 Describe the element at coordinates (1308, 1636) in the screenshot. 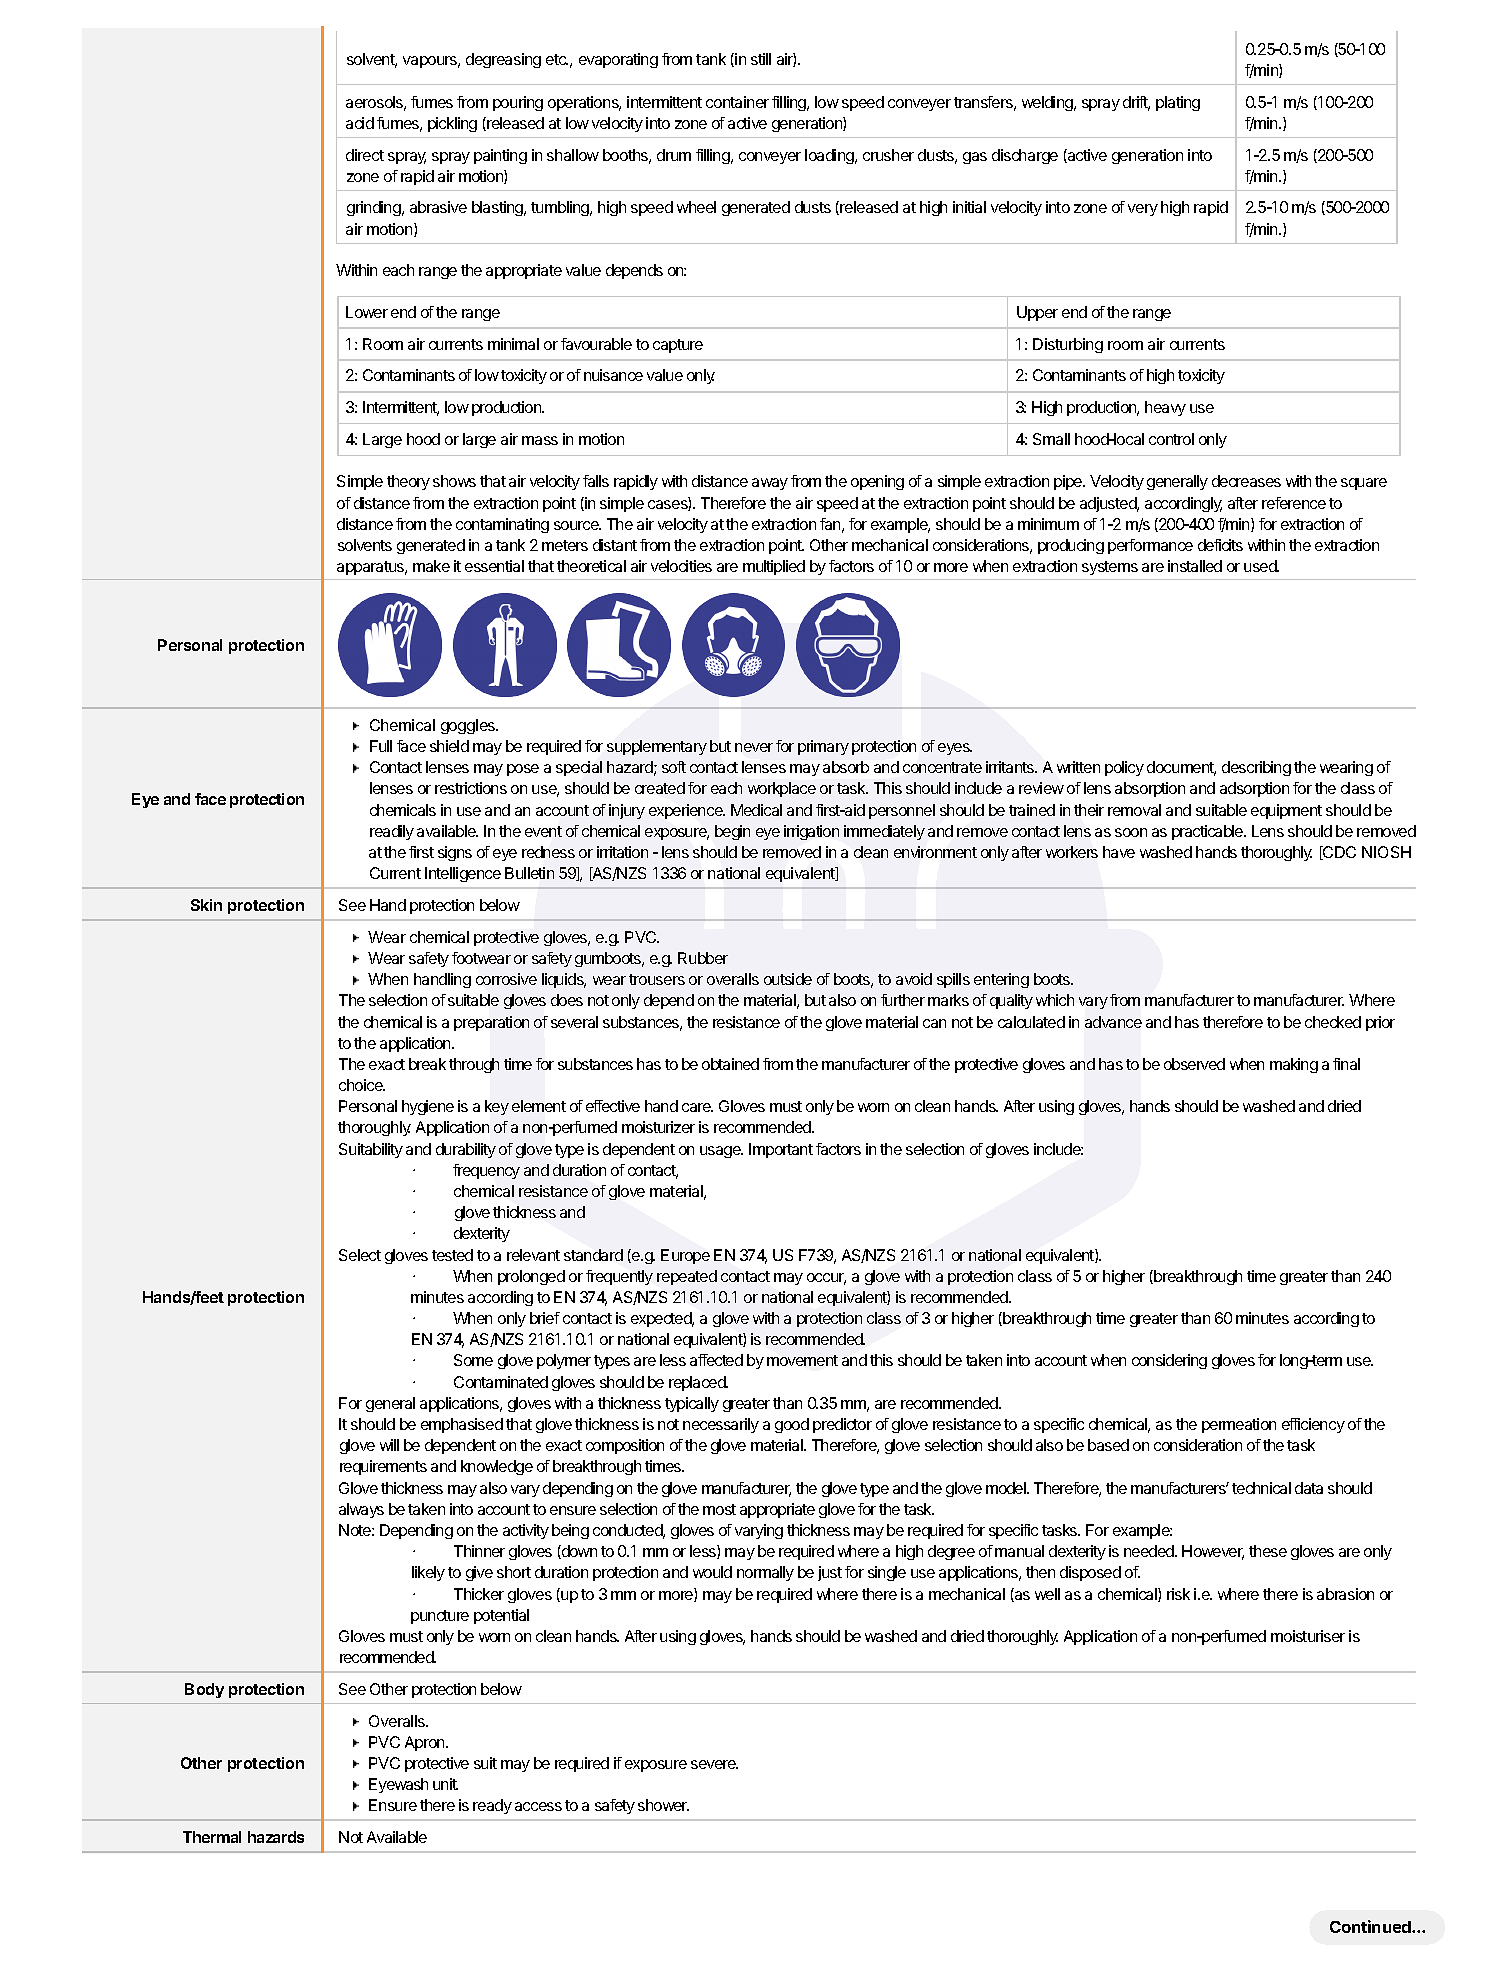

I see `moisturiser` at that location.
